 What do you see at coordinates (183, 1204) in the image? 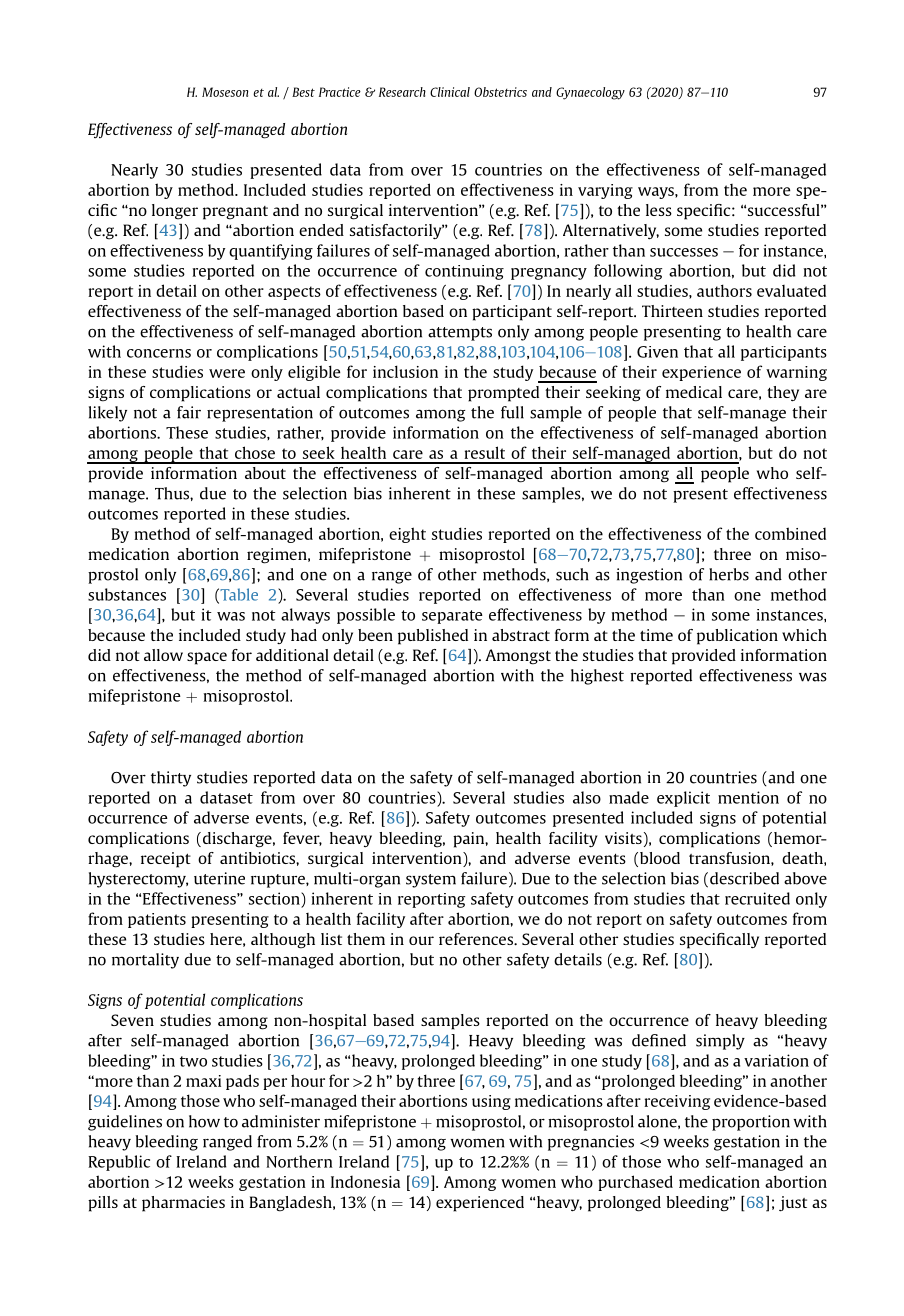
I see `pharmacies` at bounding box center [183, 1204].
